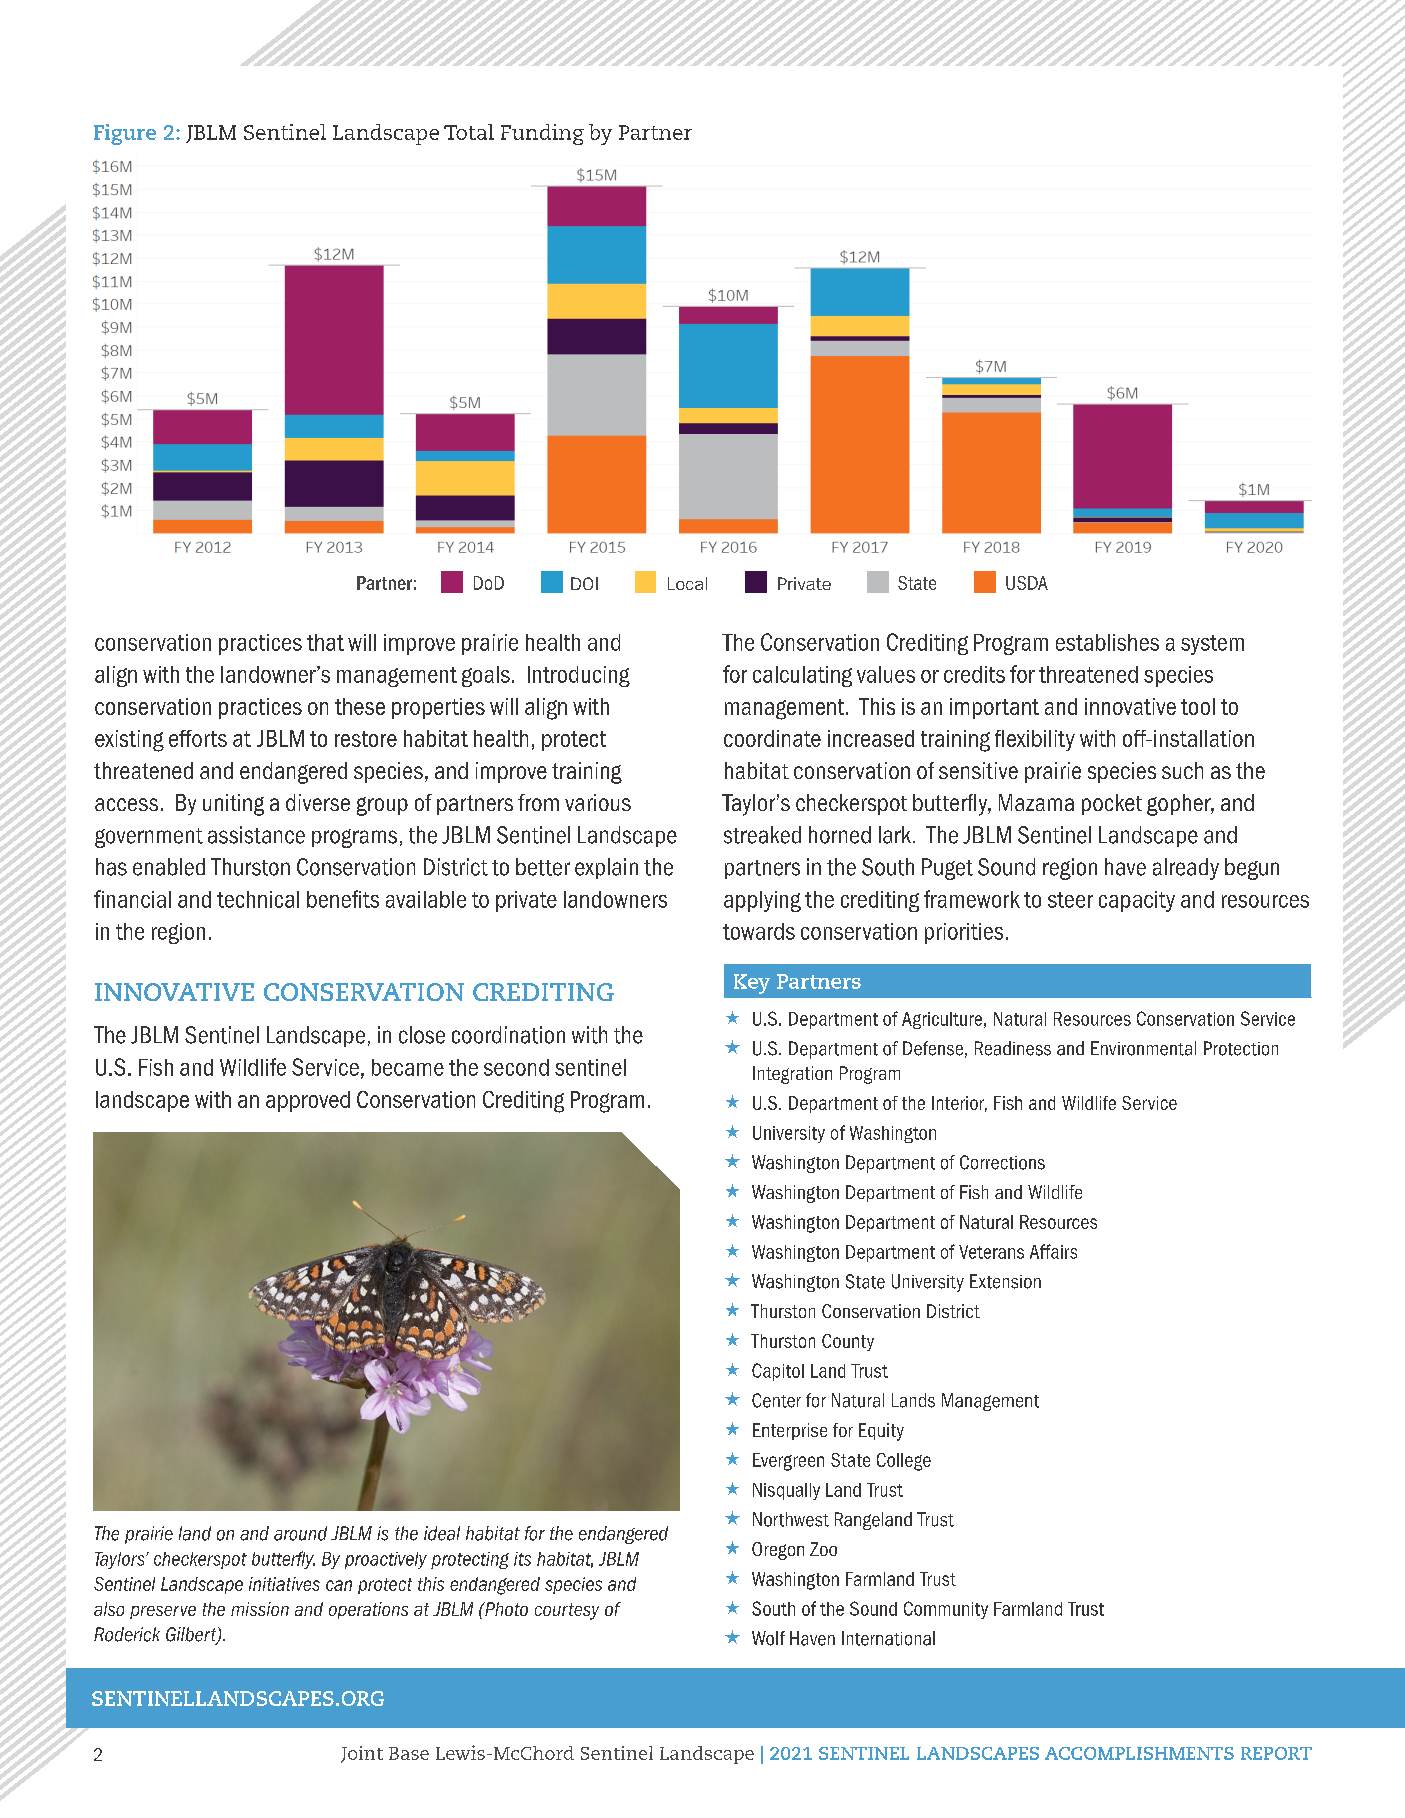 The width and height of the image is (1405, 1818). What do you see at coordinates (1027, 583) in the image?
I see `USDA` at bounding box center [1027, 583].
